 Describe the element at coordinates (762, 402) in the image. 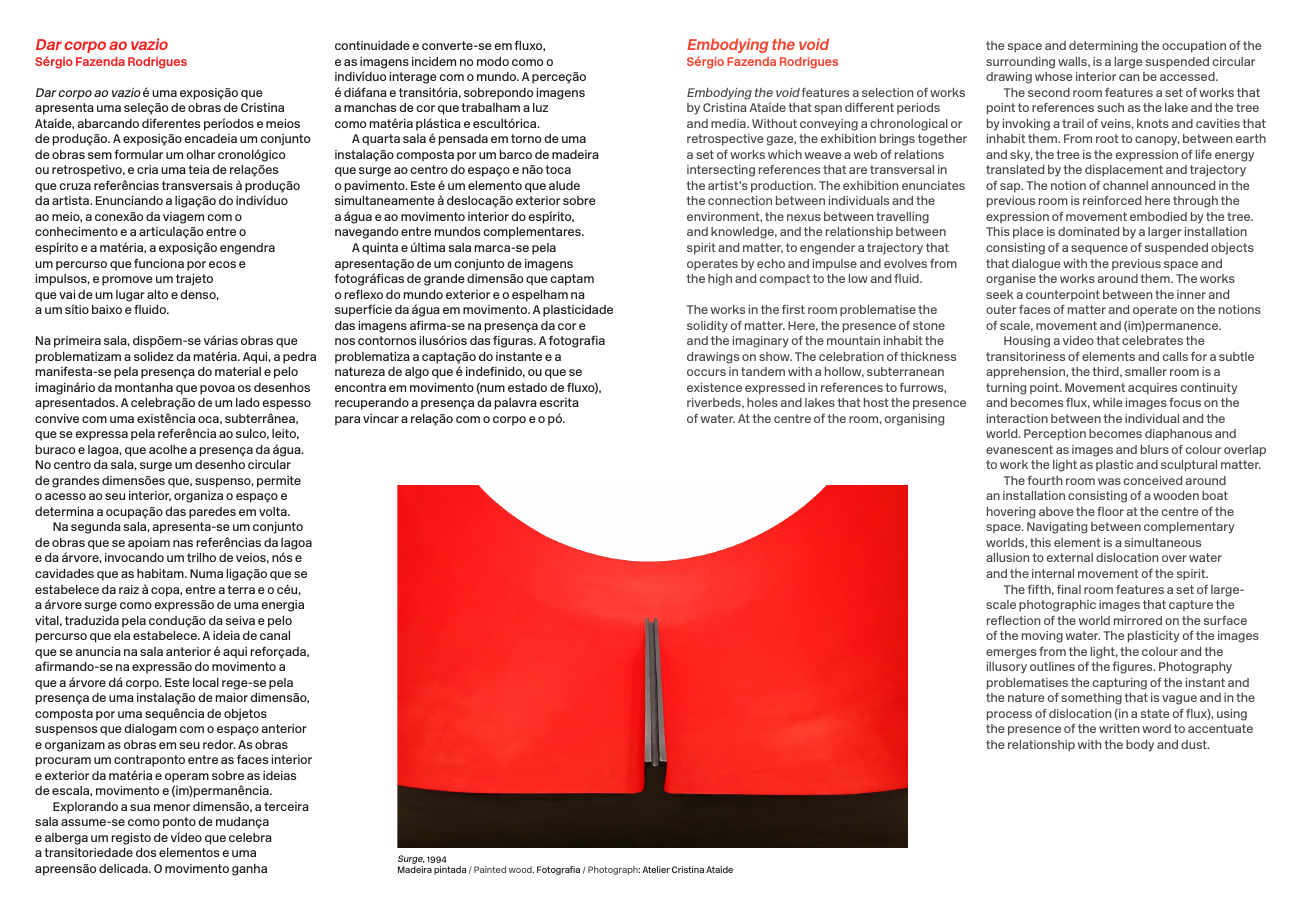

I see `holes` at that location.
